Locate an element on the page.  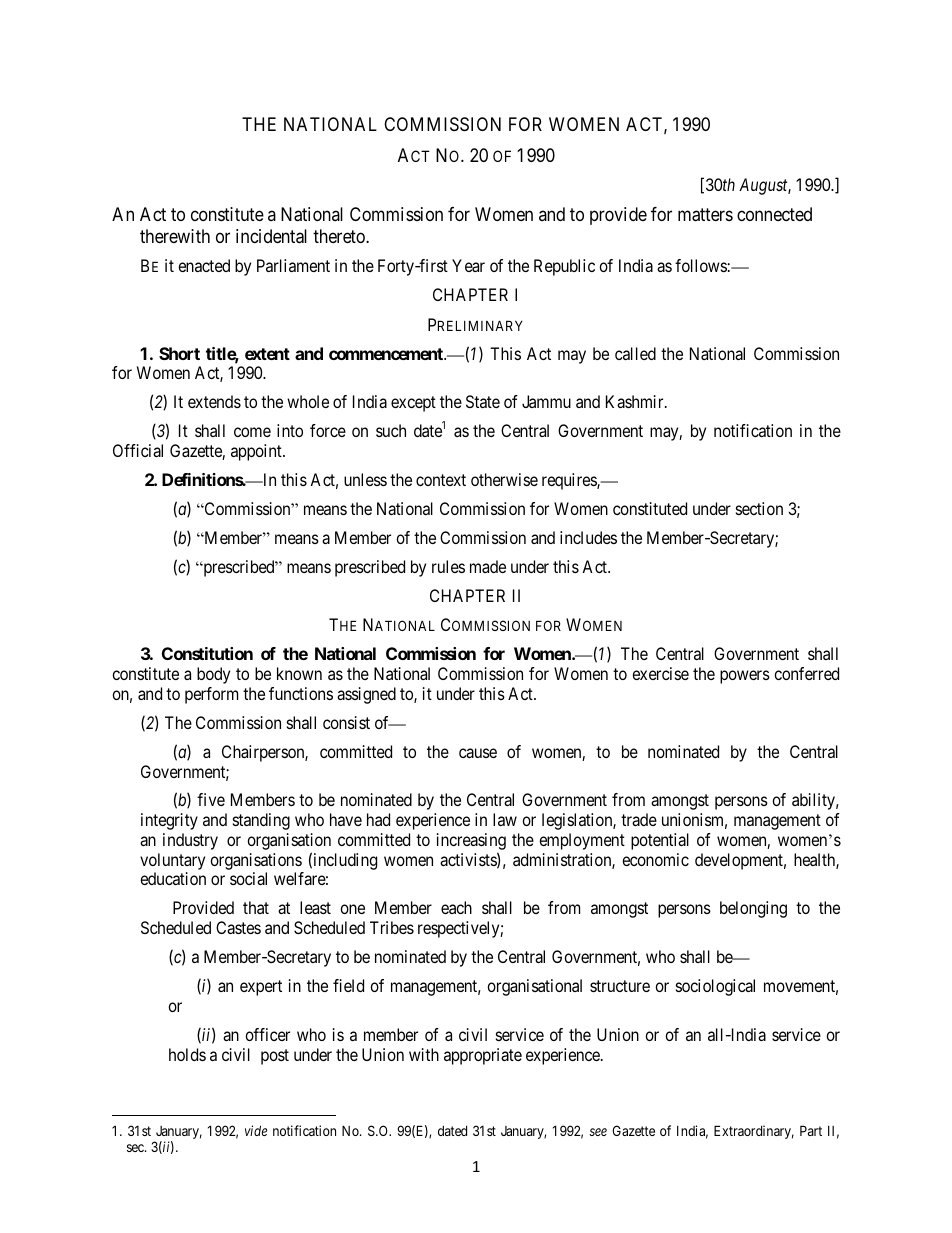
section is located at coordinates (759, 508).
